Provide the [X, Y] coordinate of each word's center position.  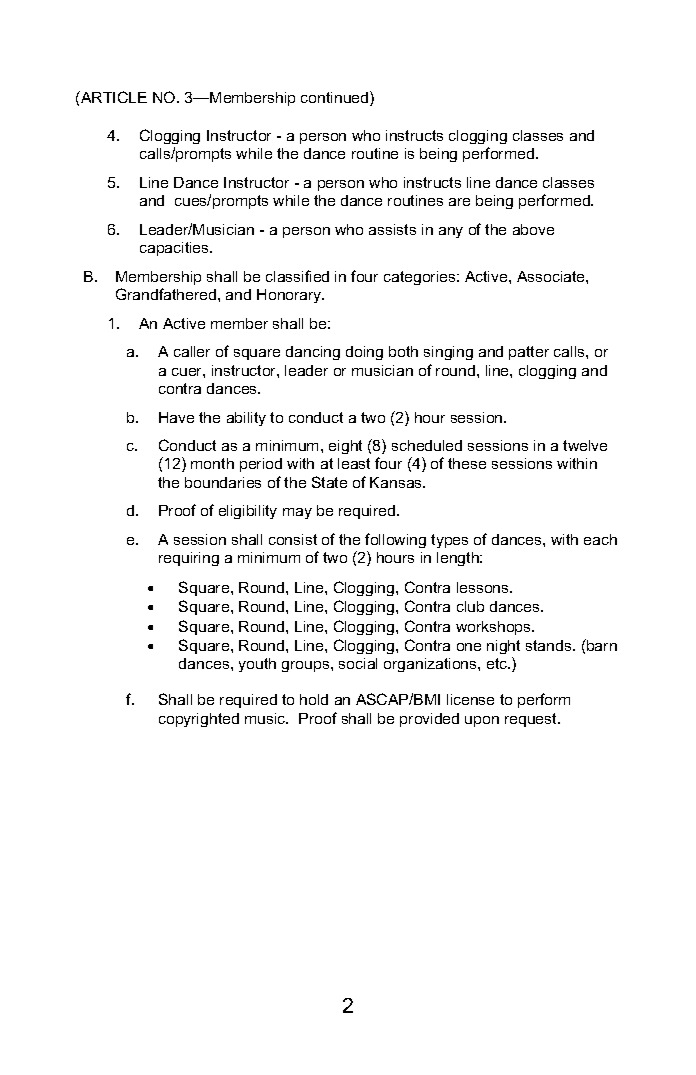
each [600, 539]
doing [364, 353]
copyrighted [199, 720]
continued [336, 98]
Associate [552, 276]
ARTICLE [113, 97]
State [329, 482]
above [533, 229]
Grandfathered [167, 294]
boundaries [223, 482]
